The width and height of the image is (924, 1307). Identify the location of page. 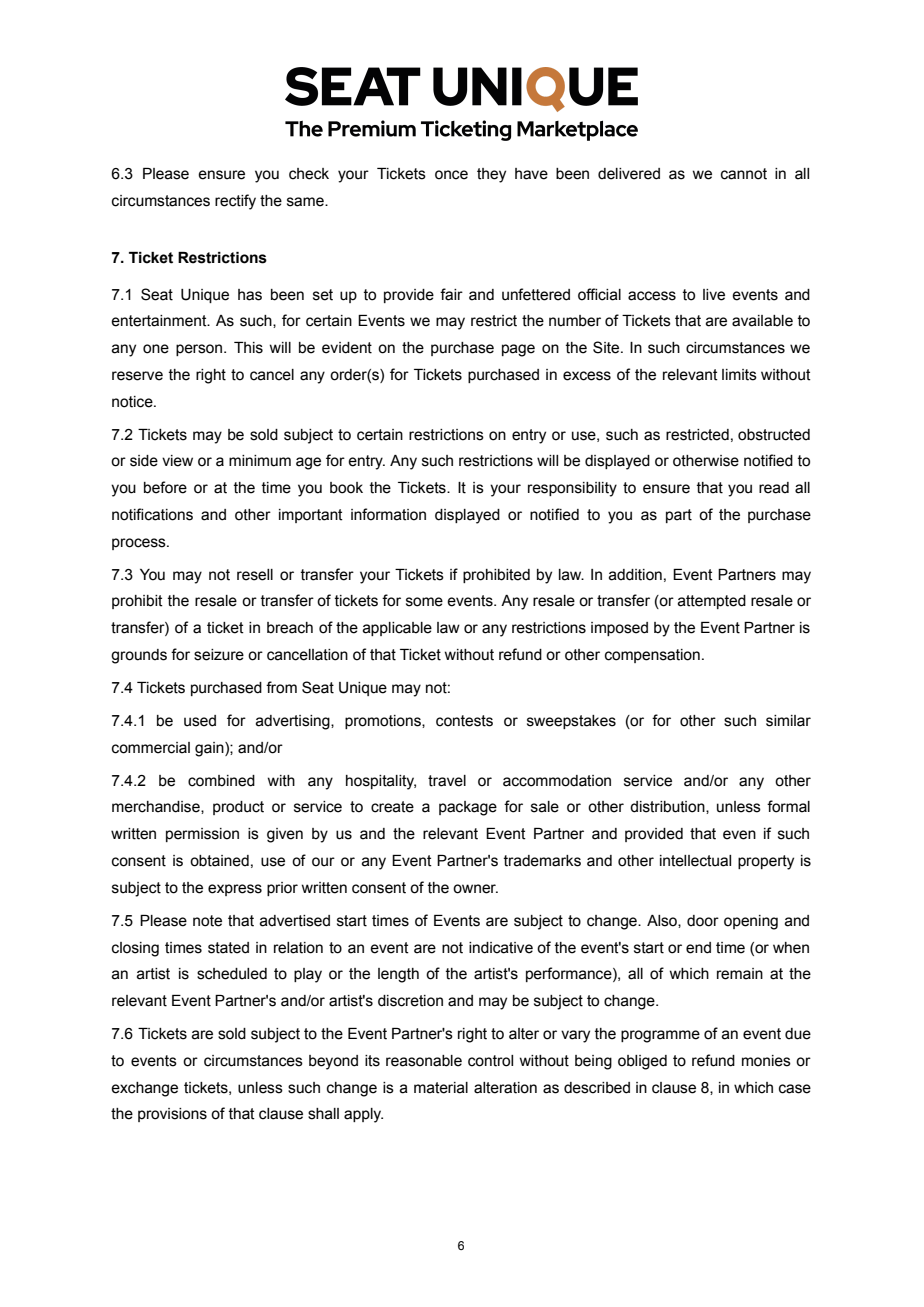
(518, 350).
